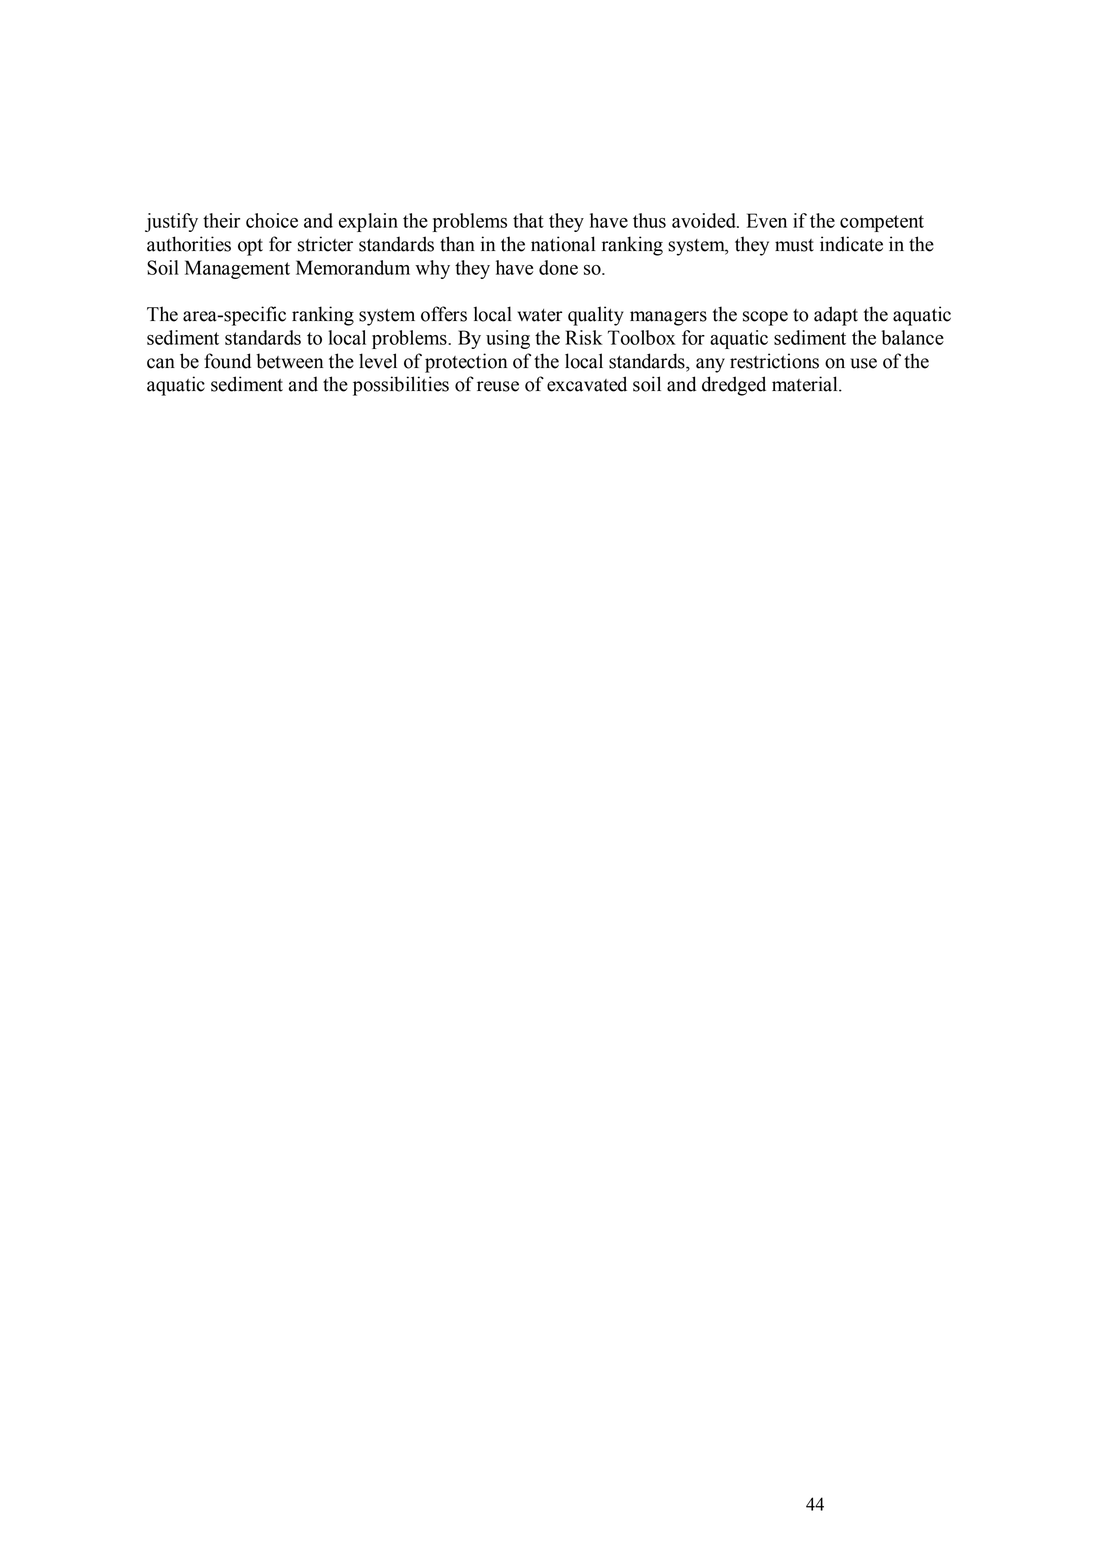 The width and height of the screenshot is (1099, 1554). What do you see at coordinates (444, 314) in the screenshot?
I see `offers` at bounding box center [444, 314].
